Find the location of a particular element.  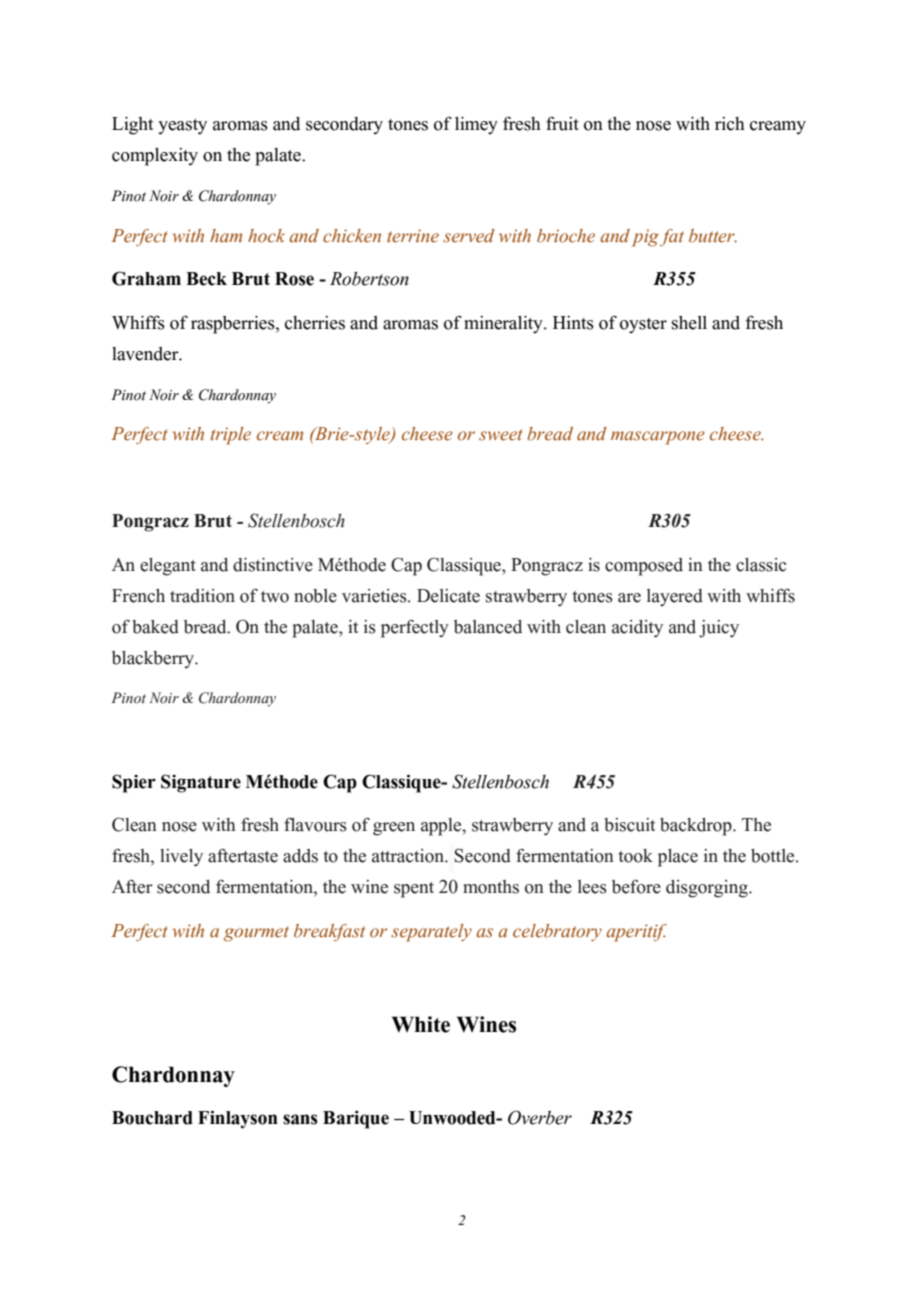

limey is located at coordinates (476, 126).
